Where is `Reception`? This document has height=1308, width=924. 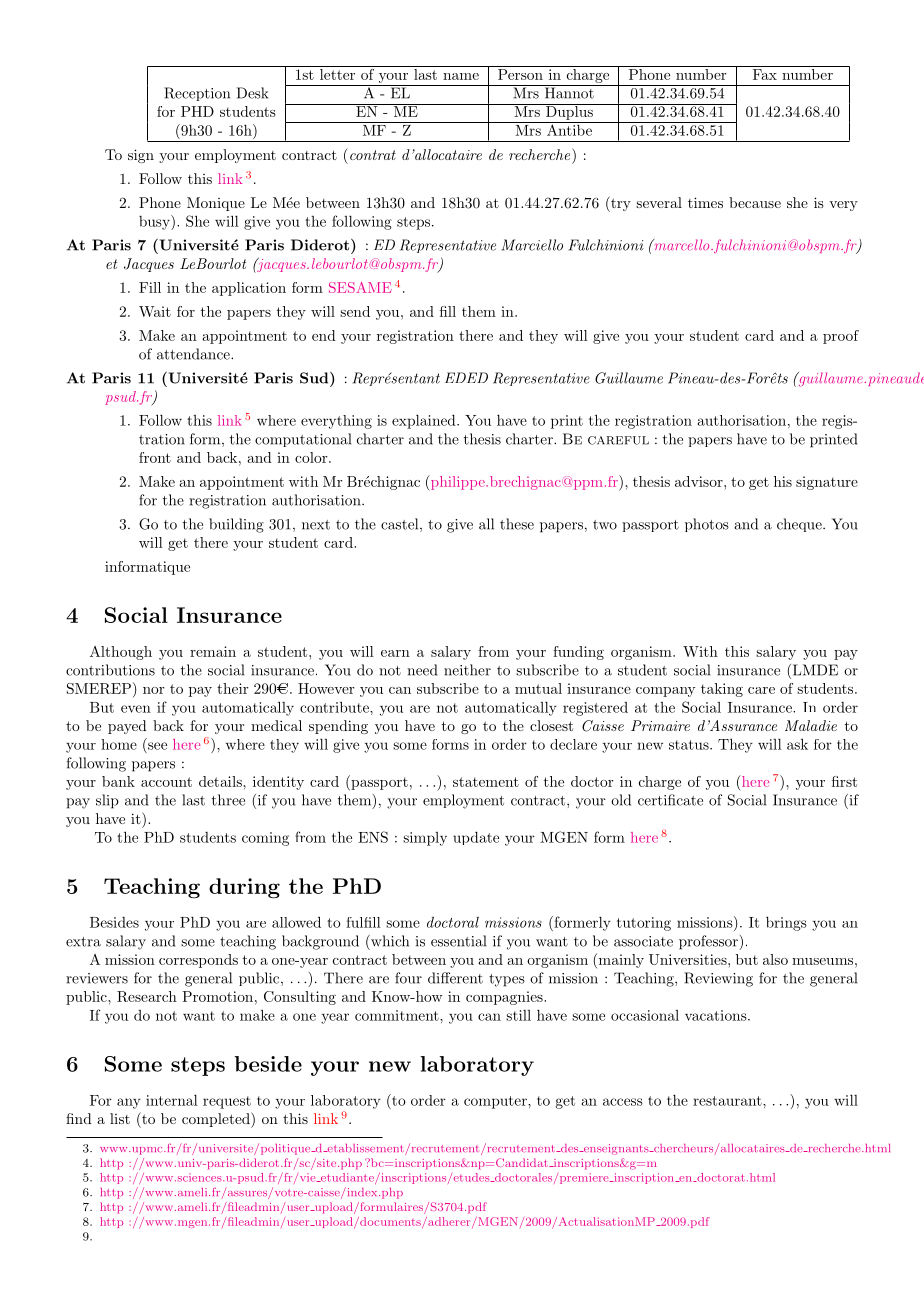
Reception is located at coordinates (197, 94).
